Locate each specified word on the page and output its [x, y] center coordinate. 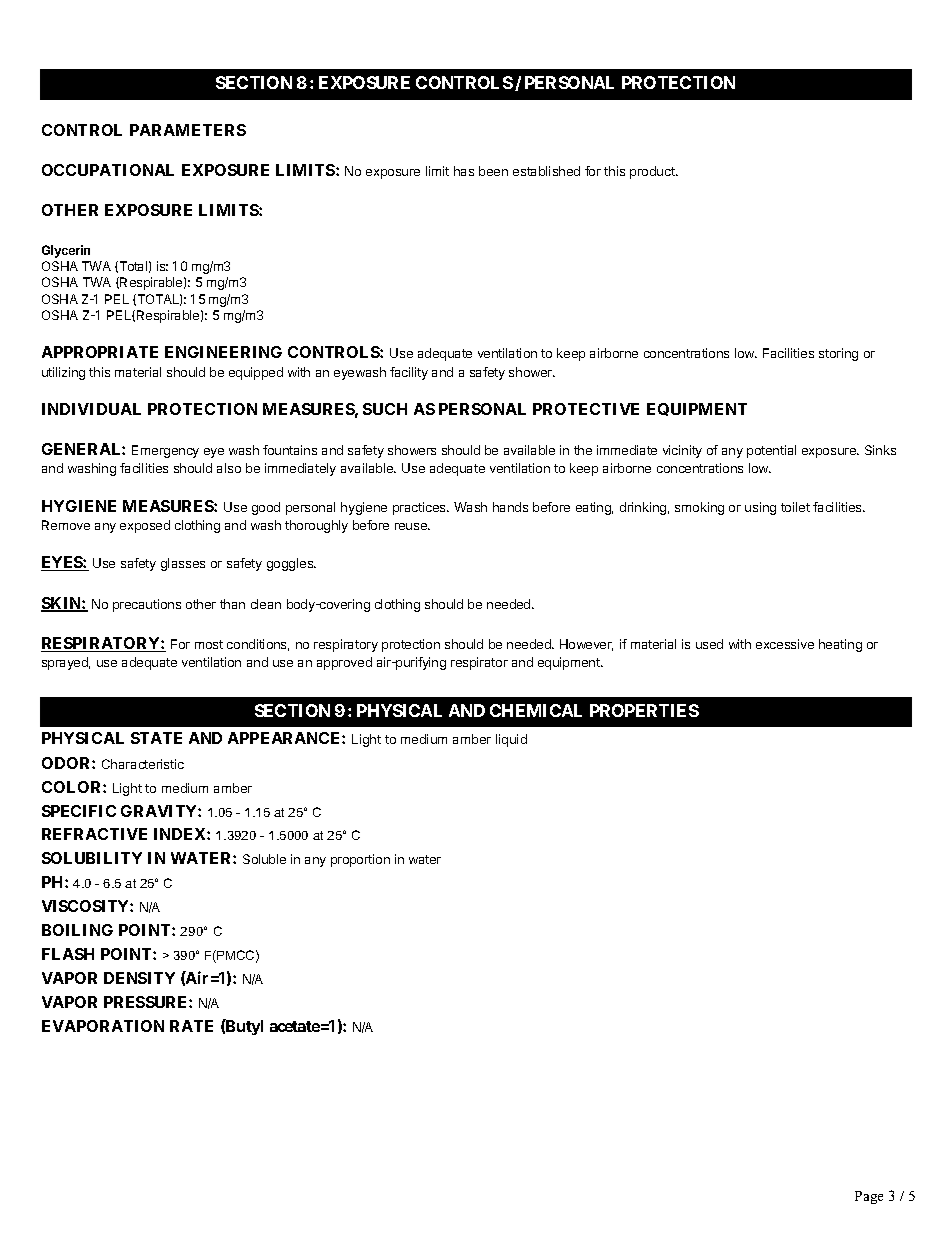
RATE [191, 1026]
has [464, 171]
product [653, 172]
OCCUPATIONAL [108, 170]
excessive [785, 644]
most [209, 644]
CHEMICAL [536, 710]
